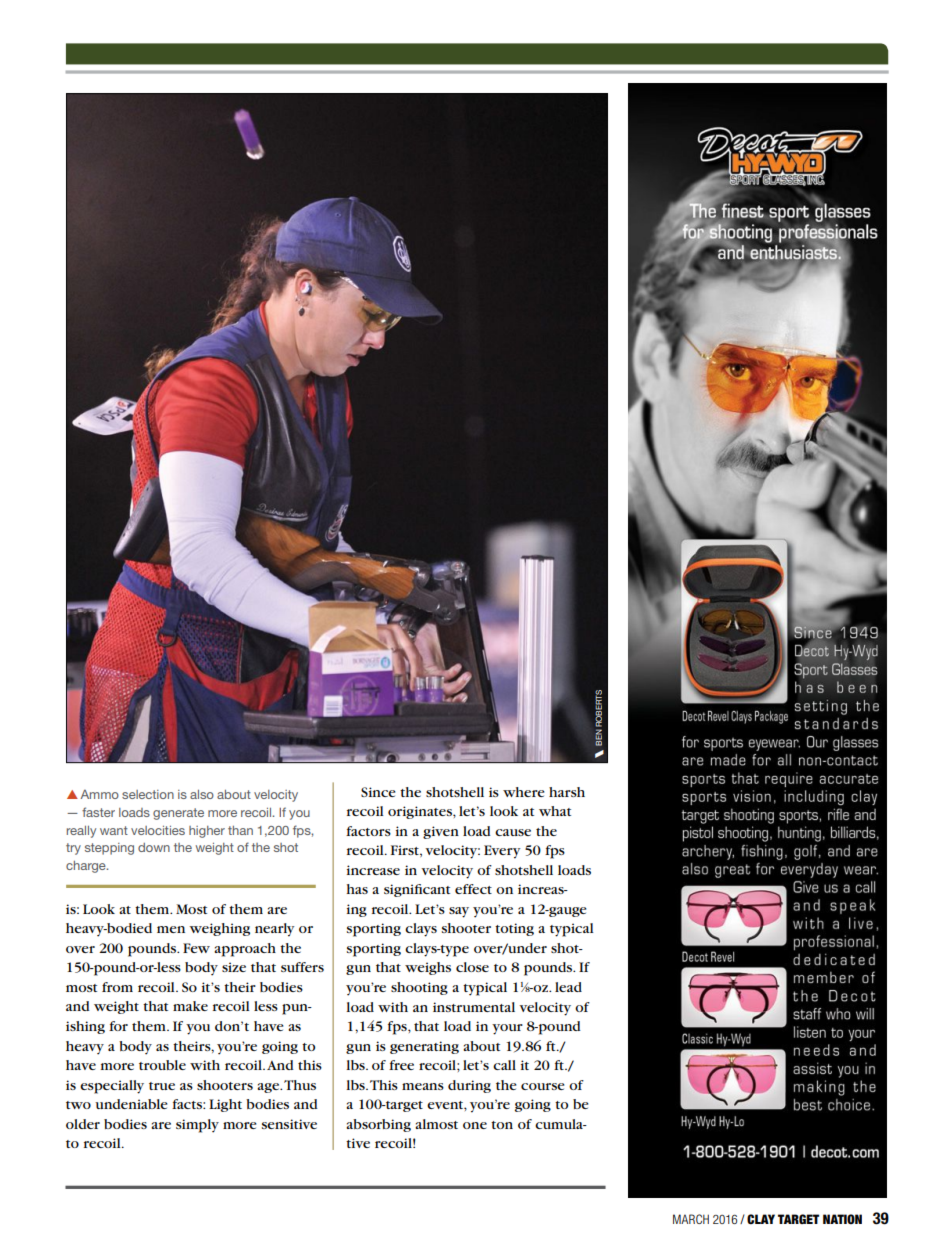 The width and height of the document is (952, 1260). Describe the element at coordinates (568, 987) in the document. I see `lead` at that location.
